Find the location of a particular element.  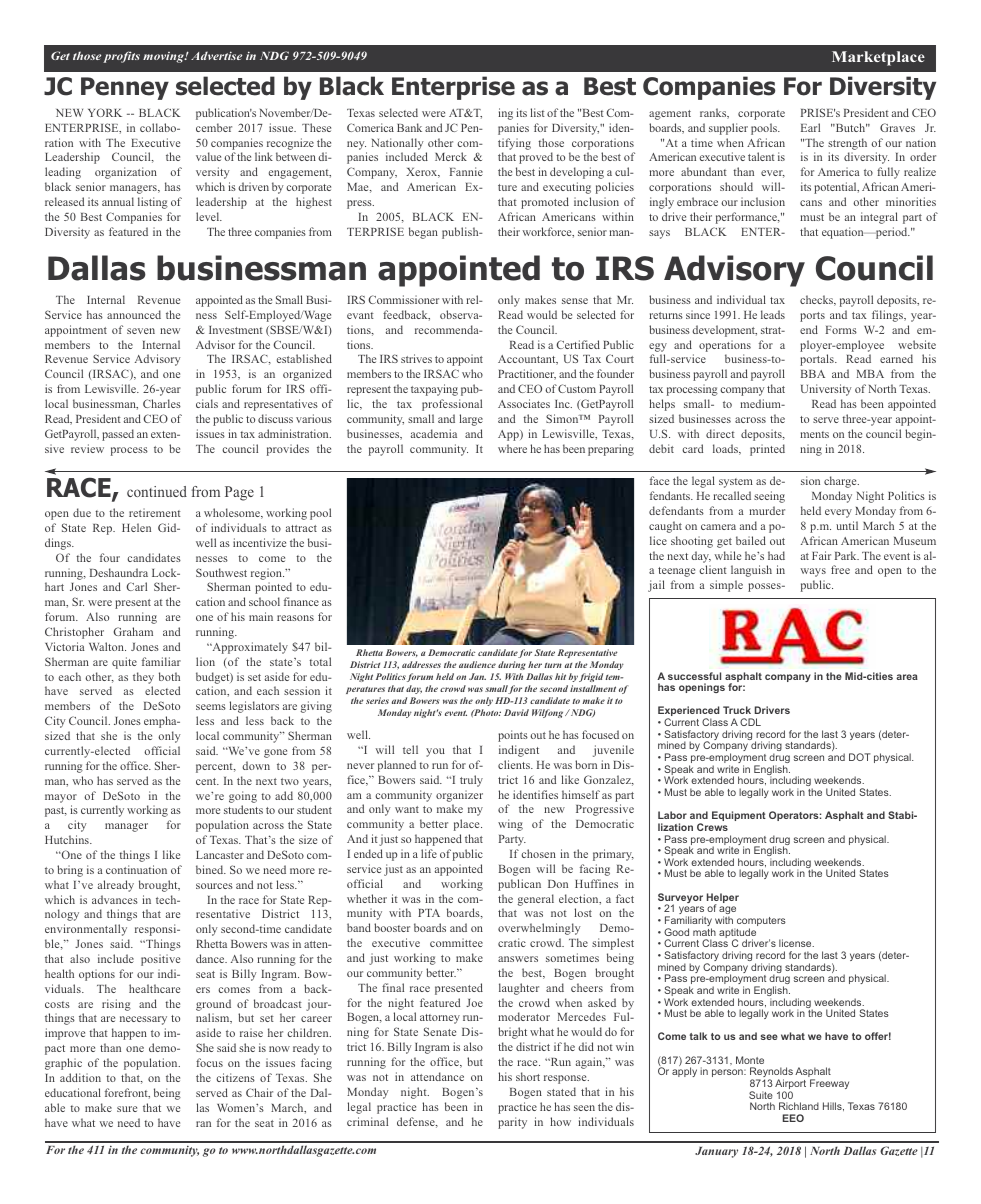

Carl is located at coordinates (137, 586).
